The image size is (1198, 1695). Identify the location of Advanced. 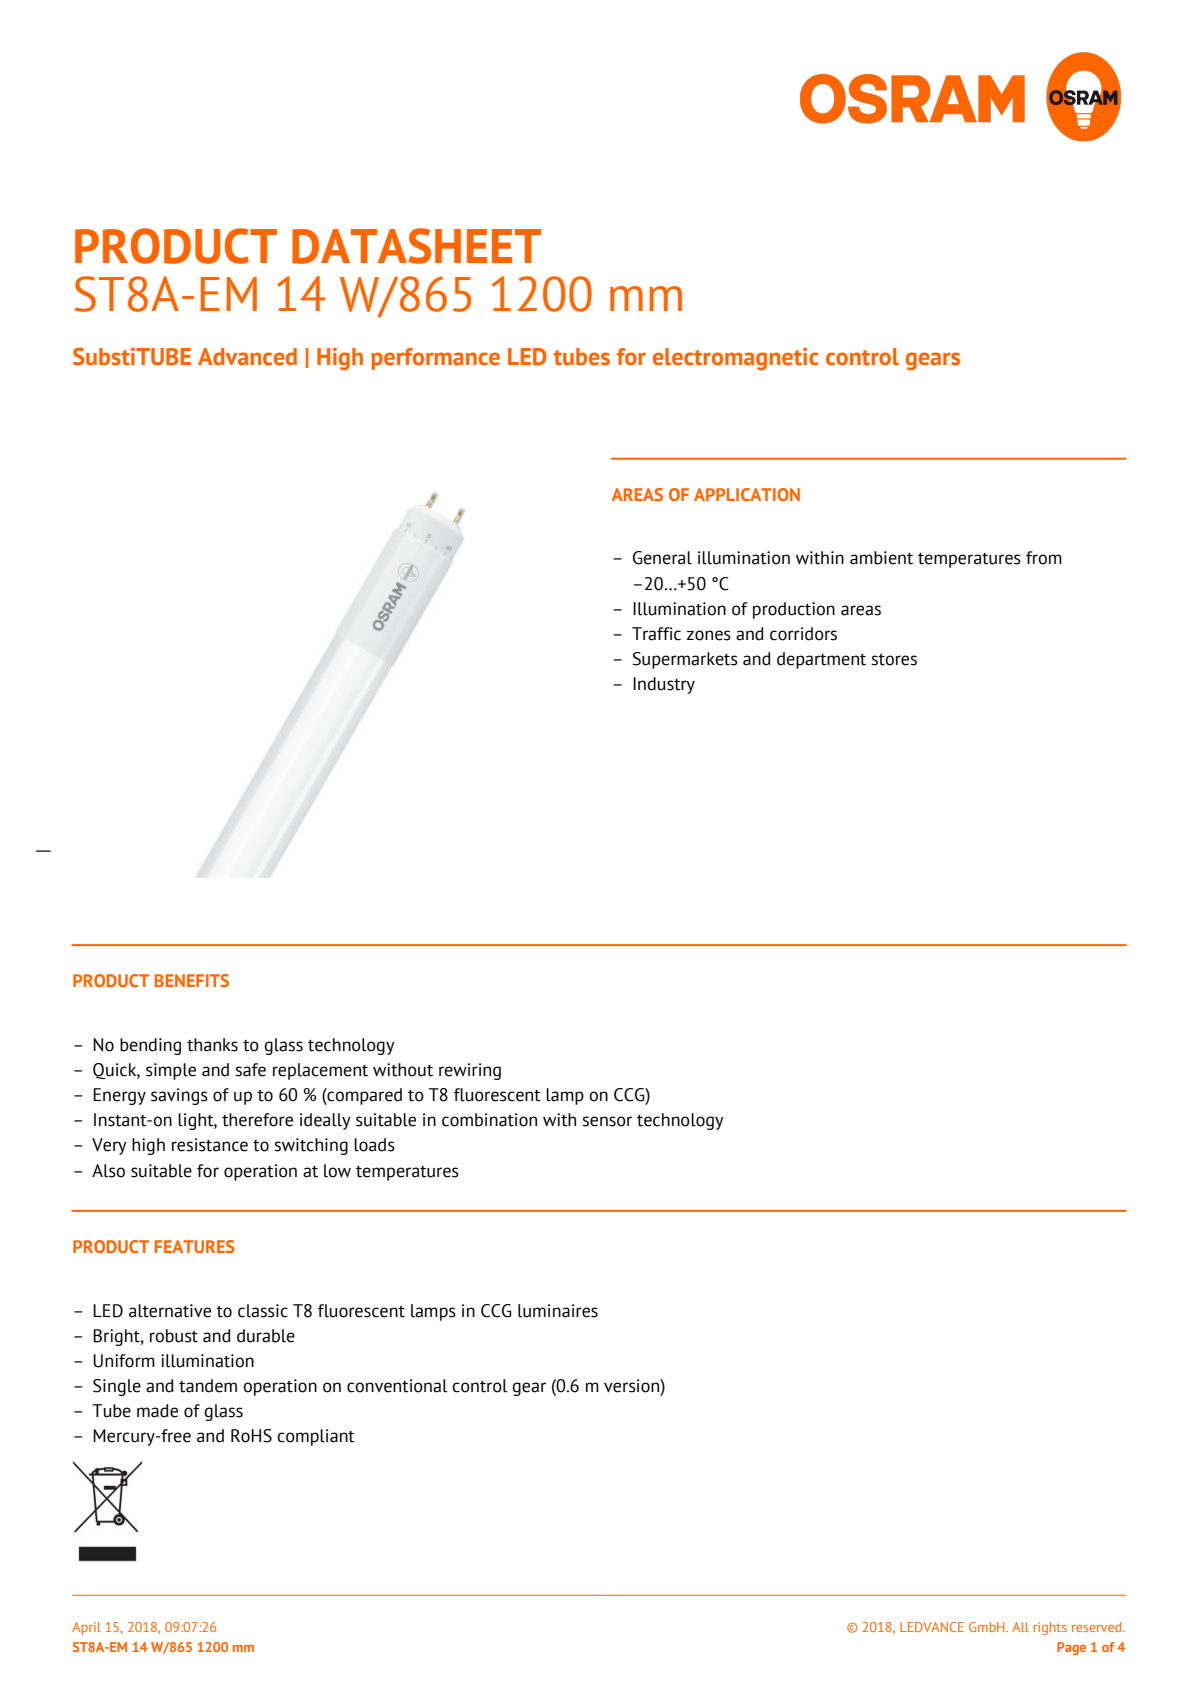
(247, 357).
